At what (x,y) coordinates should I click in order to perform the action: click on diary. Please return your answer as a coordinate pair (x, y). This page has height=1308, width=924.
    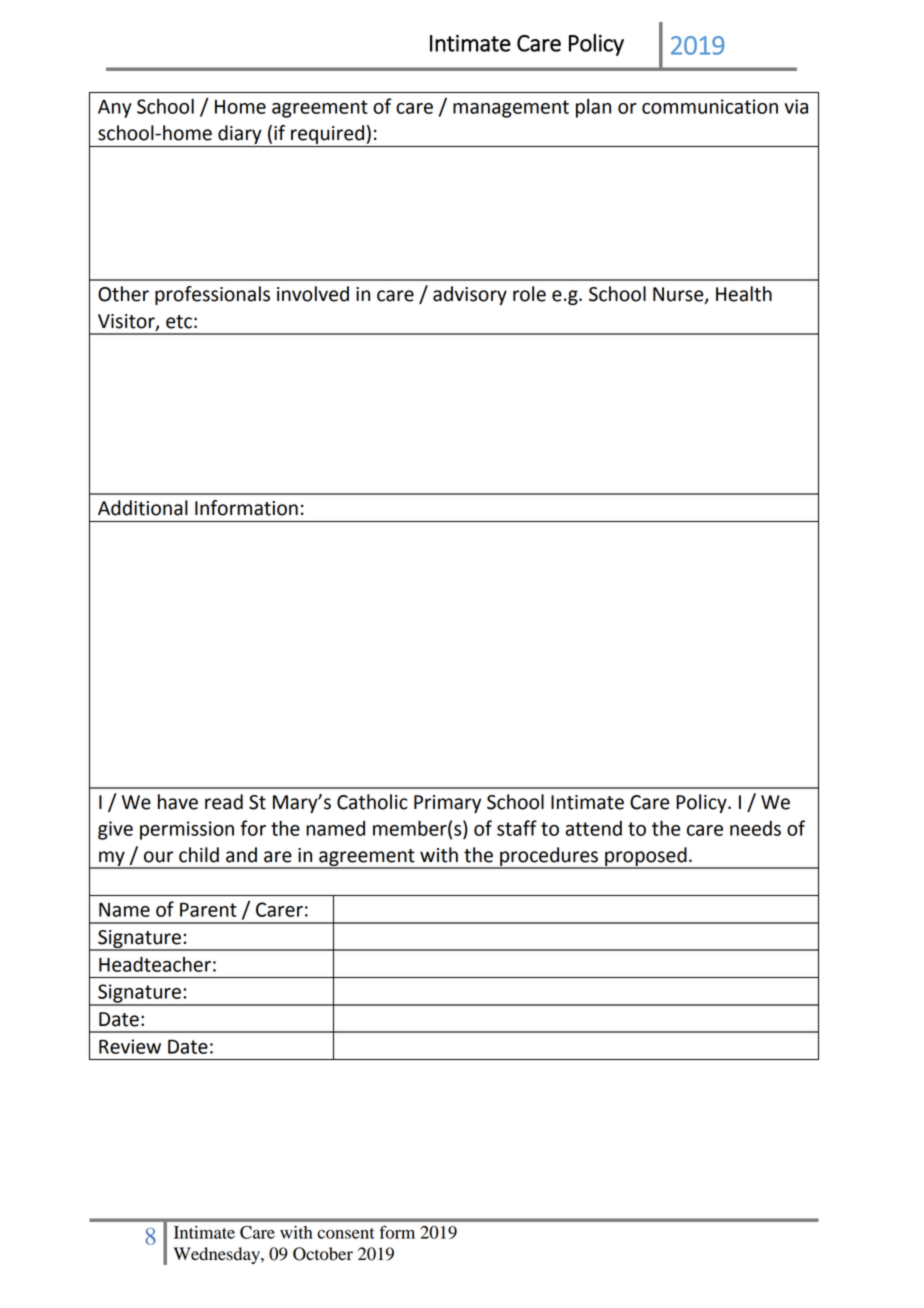
    Looking at the image, I should click on (240, 136).
